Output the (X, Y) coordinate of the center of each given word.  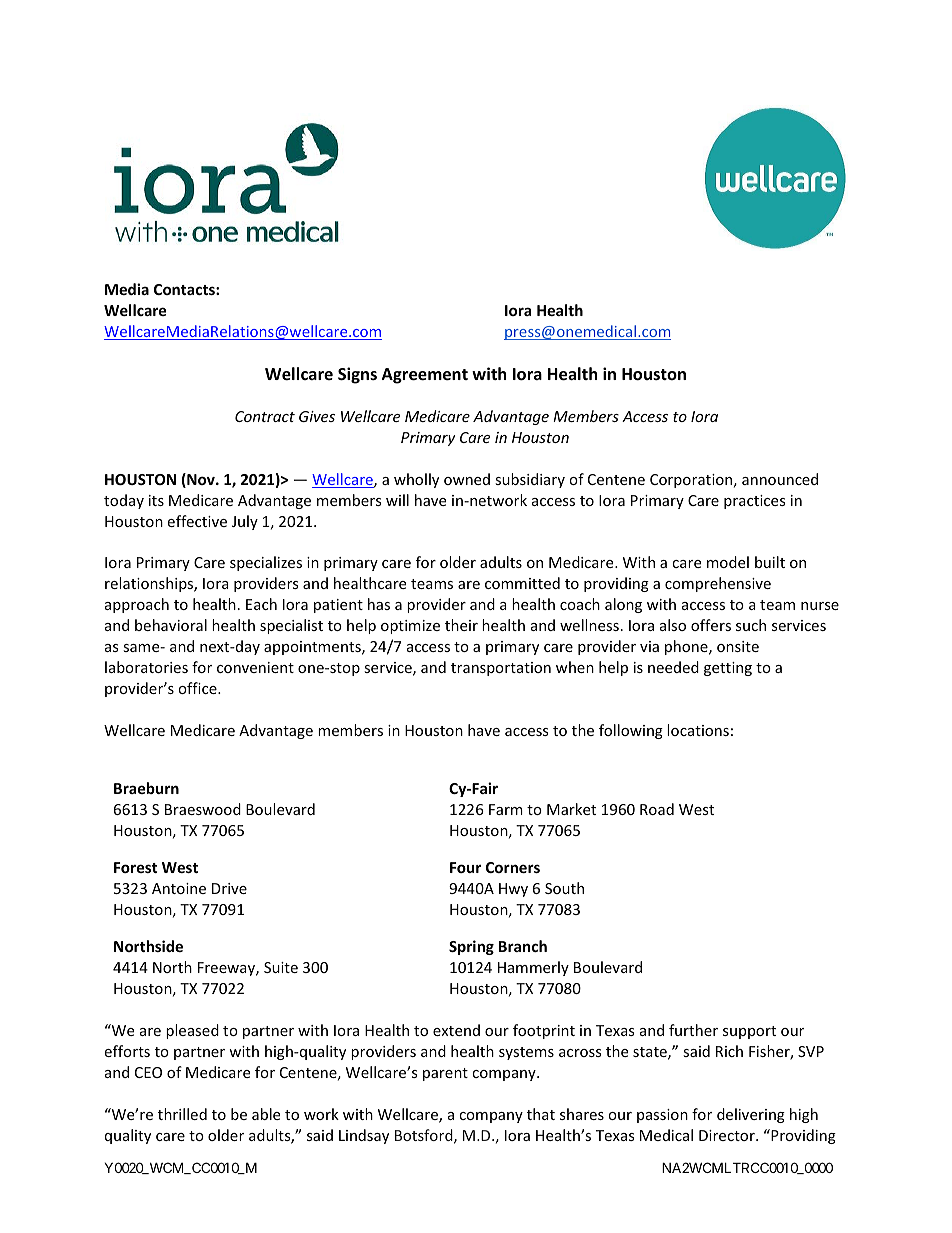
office (198, 688)
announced (780, 479)
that (541, 1114)
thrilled (182, 1114)
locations (698, 730)
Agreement (425, 376)
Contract (265, 416)
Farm (506, 809)
